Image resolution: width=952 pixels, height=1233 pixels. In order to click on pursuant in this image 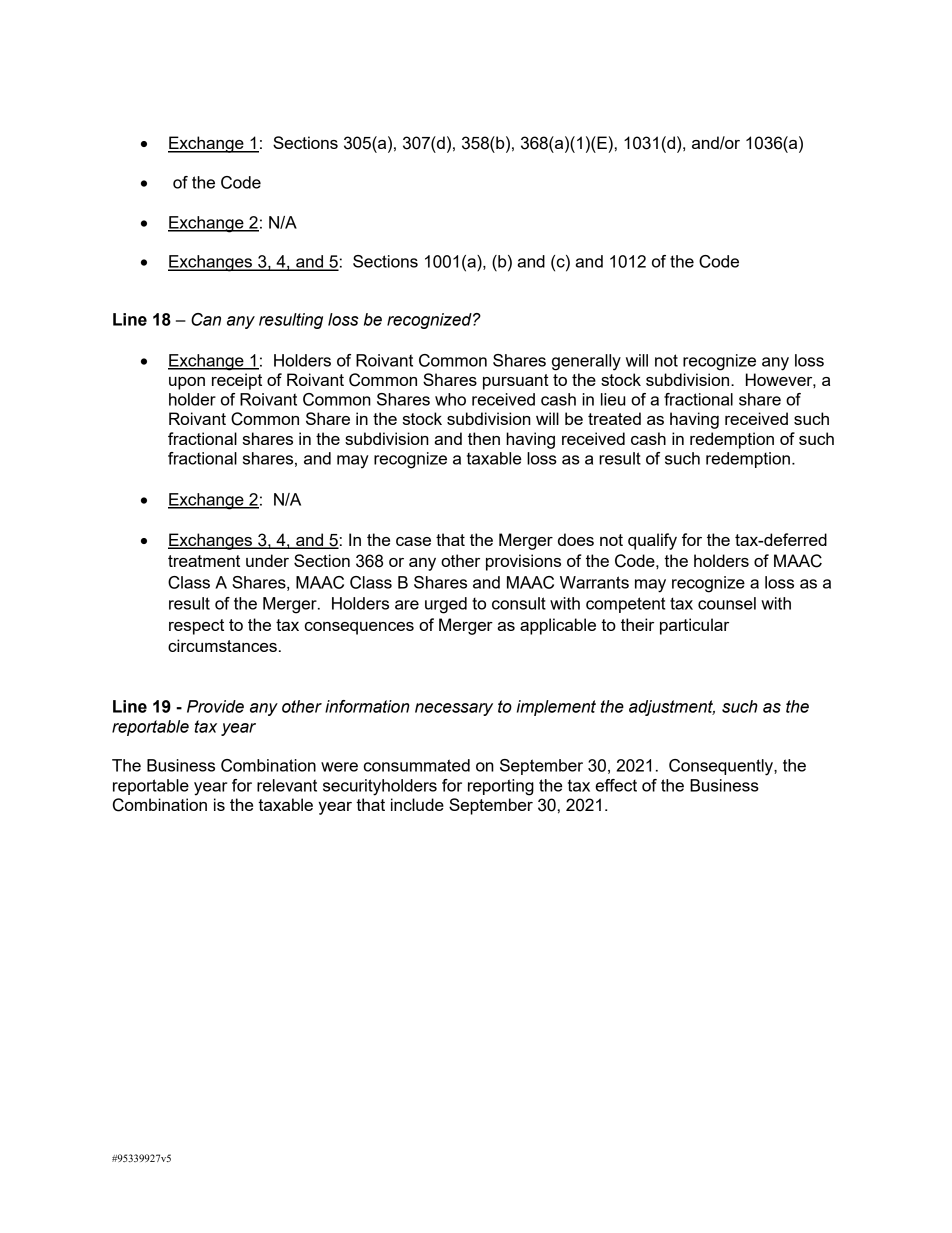, I will do `click(516, 382)`.
